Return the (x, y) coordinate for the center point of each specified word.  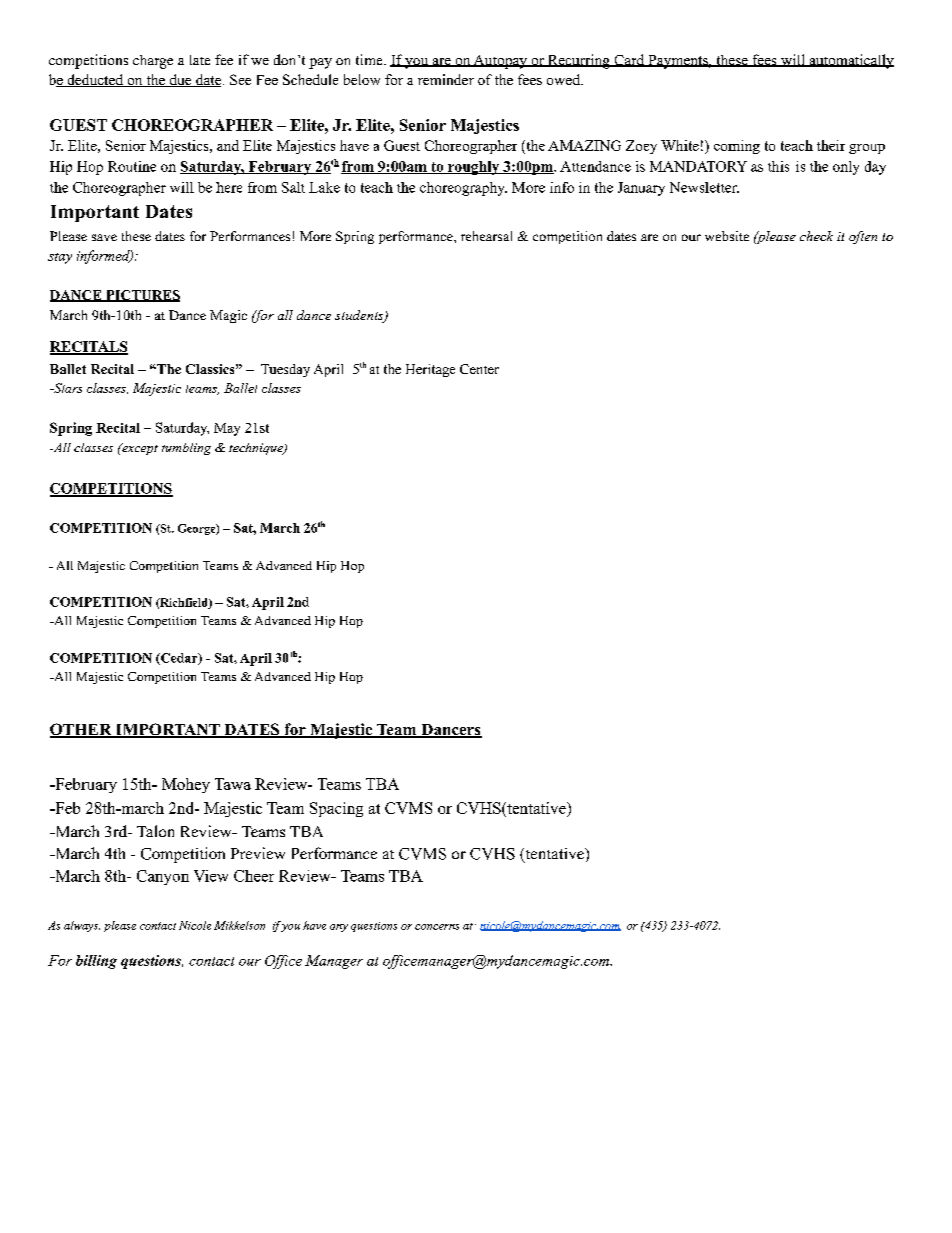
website (727, 236)
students (360, 316)
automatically (850, 61)
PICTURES (142, 296)
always (82, 926)
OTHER (82, 730)
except (139, 449)
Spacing (336, 809)
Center (479, 369)
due (180, 80)
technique (257, 449)
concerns (437, 927)
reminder (446, 79)
